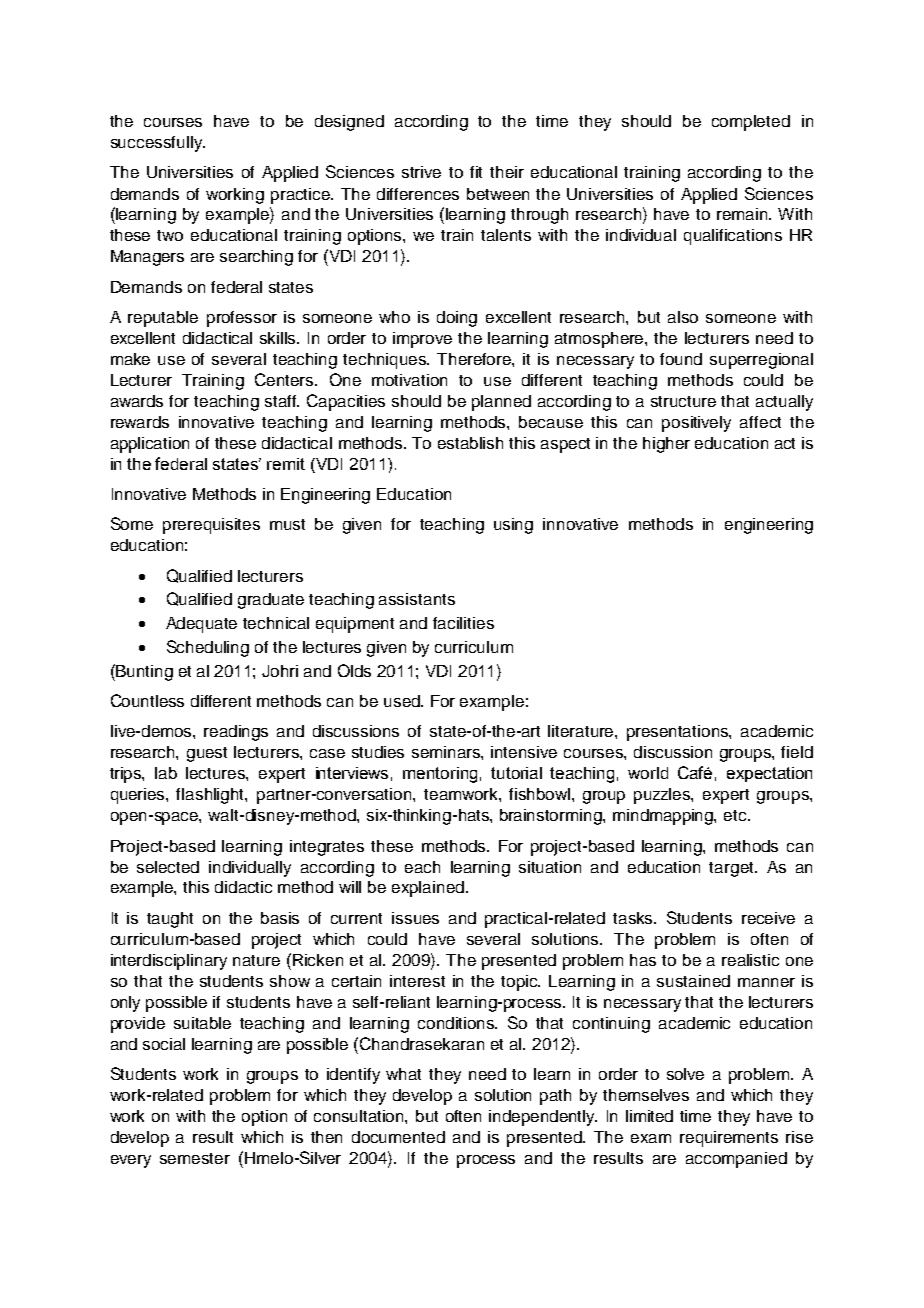 This document has width=924, height=1308. I want to click on tutorial, so click(516, 773).
